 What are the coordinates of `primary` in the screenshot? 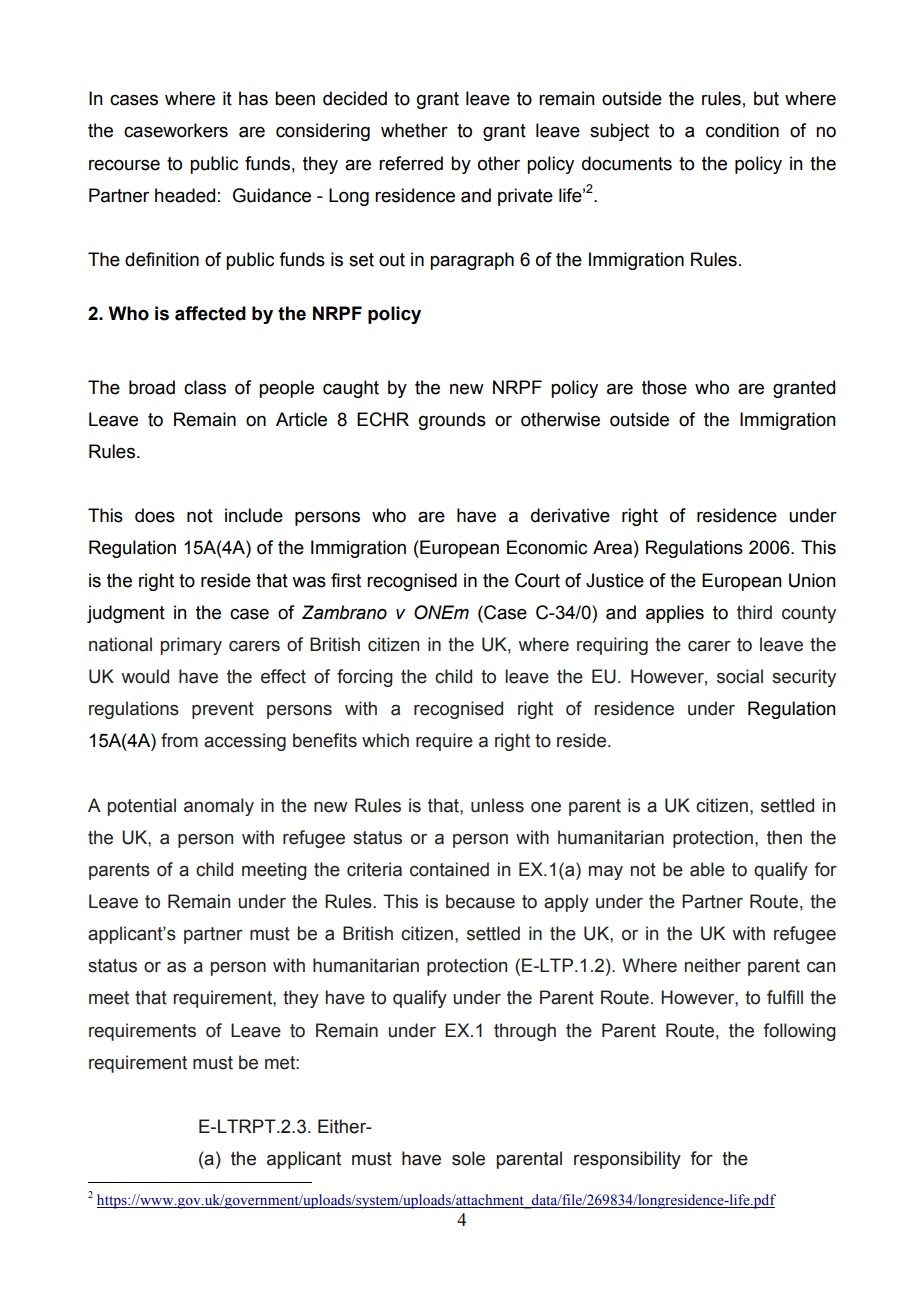 It's located at (191, 646).
